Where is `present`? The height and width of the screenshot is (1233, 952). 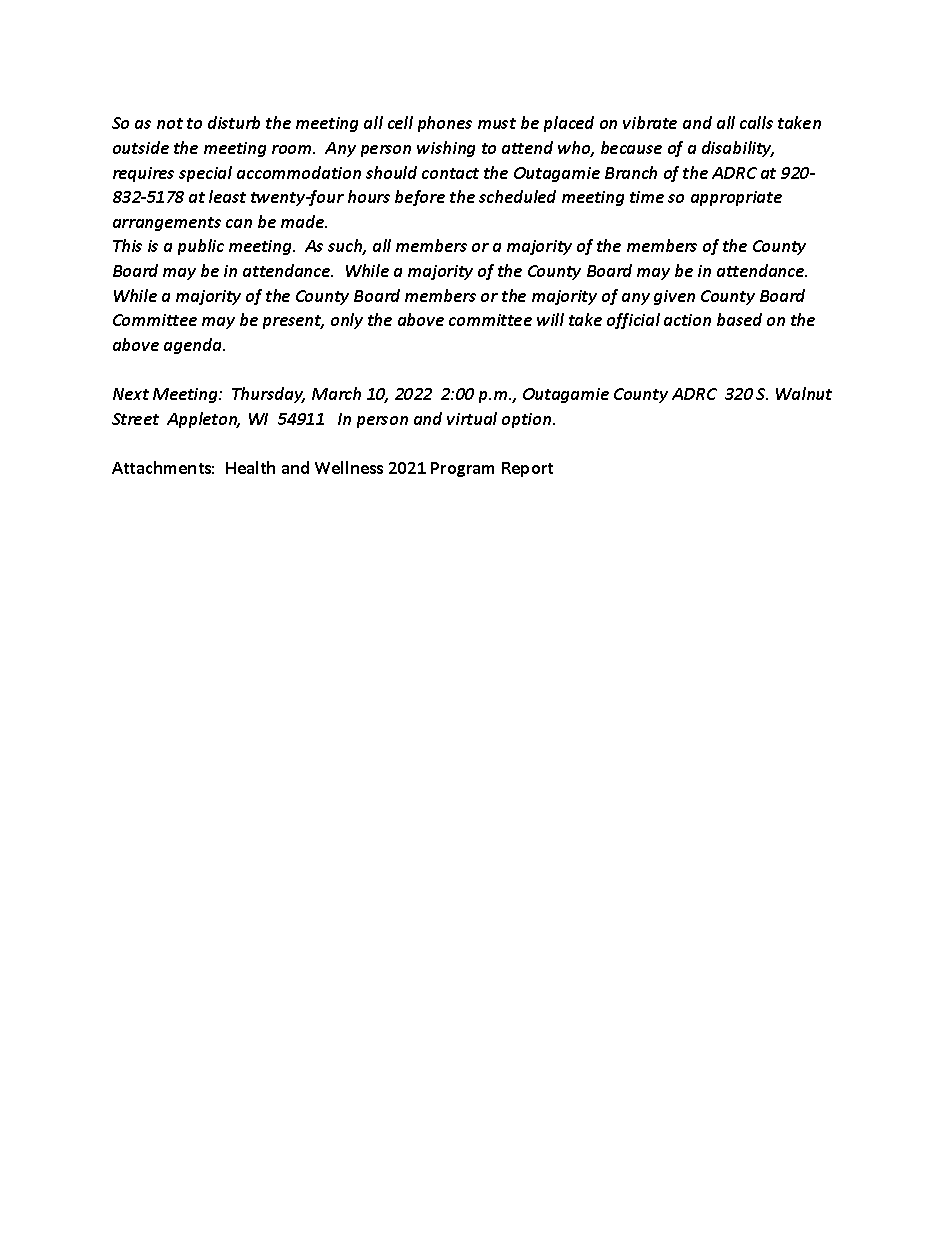 present is located at coordinates (293, 322).
